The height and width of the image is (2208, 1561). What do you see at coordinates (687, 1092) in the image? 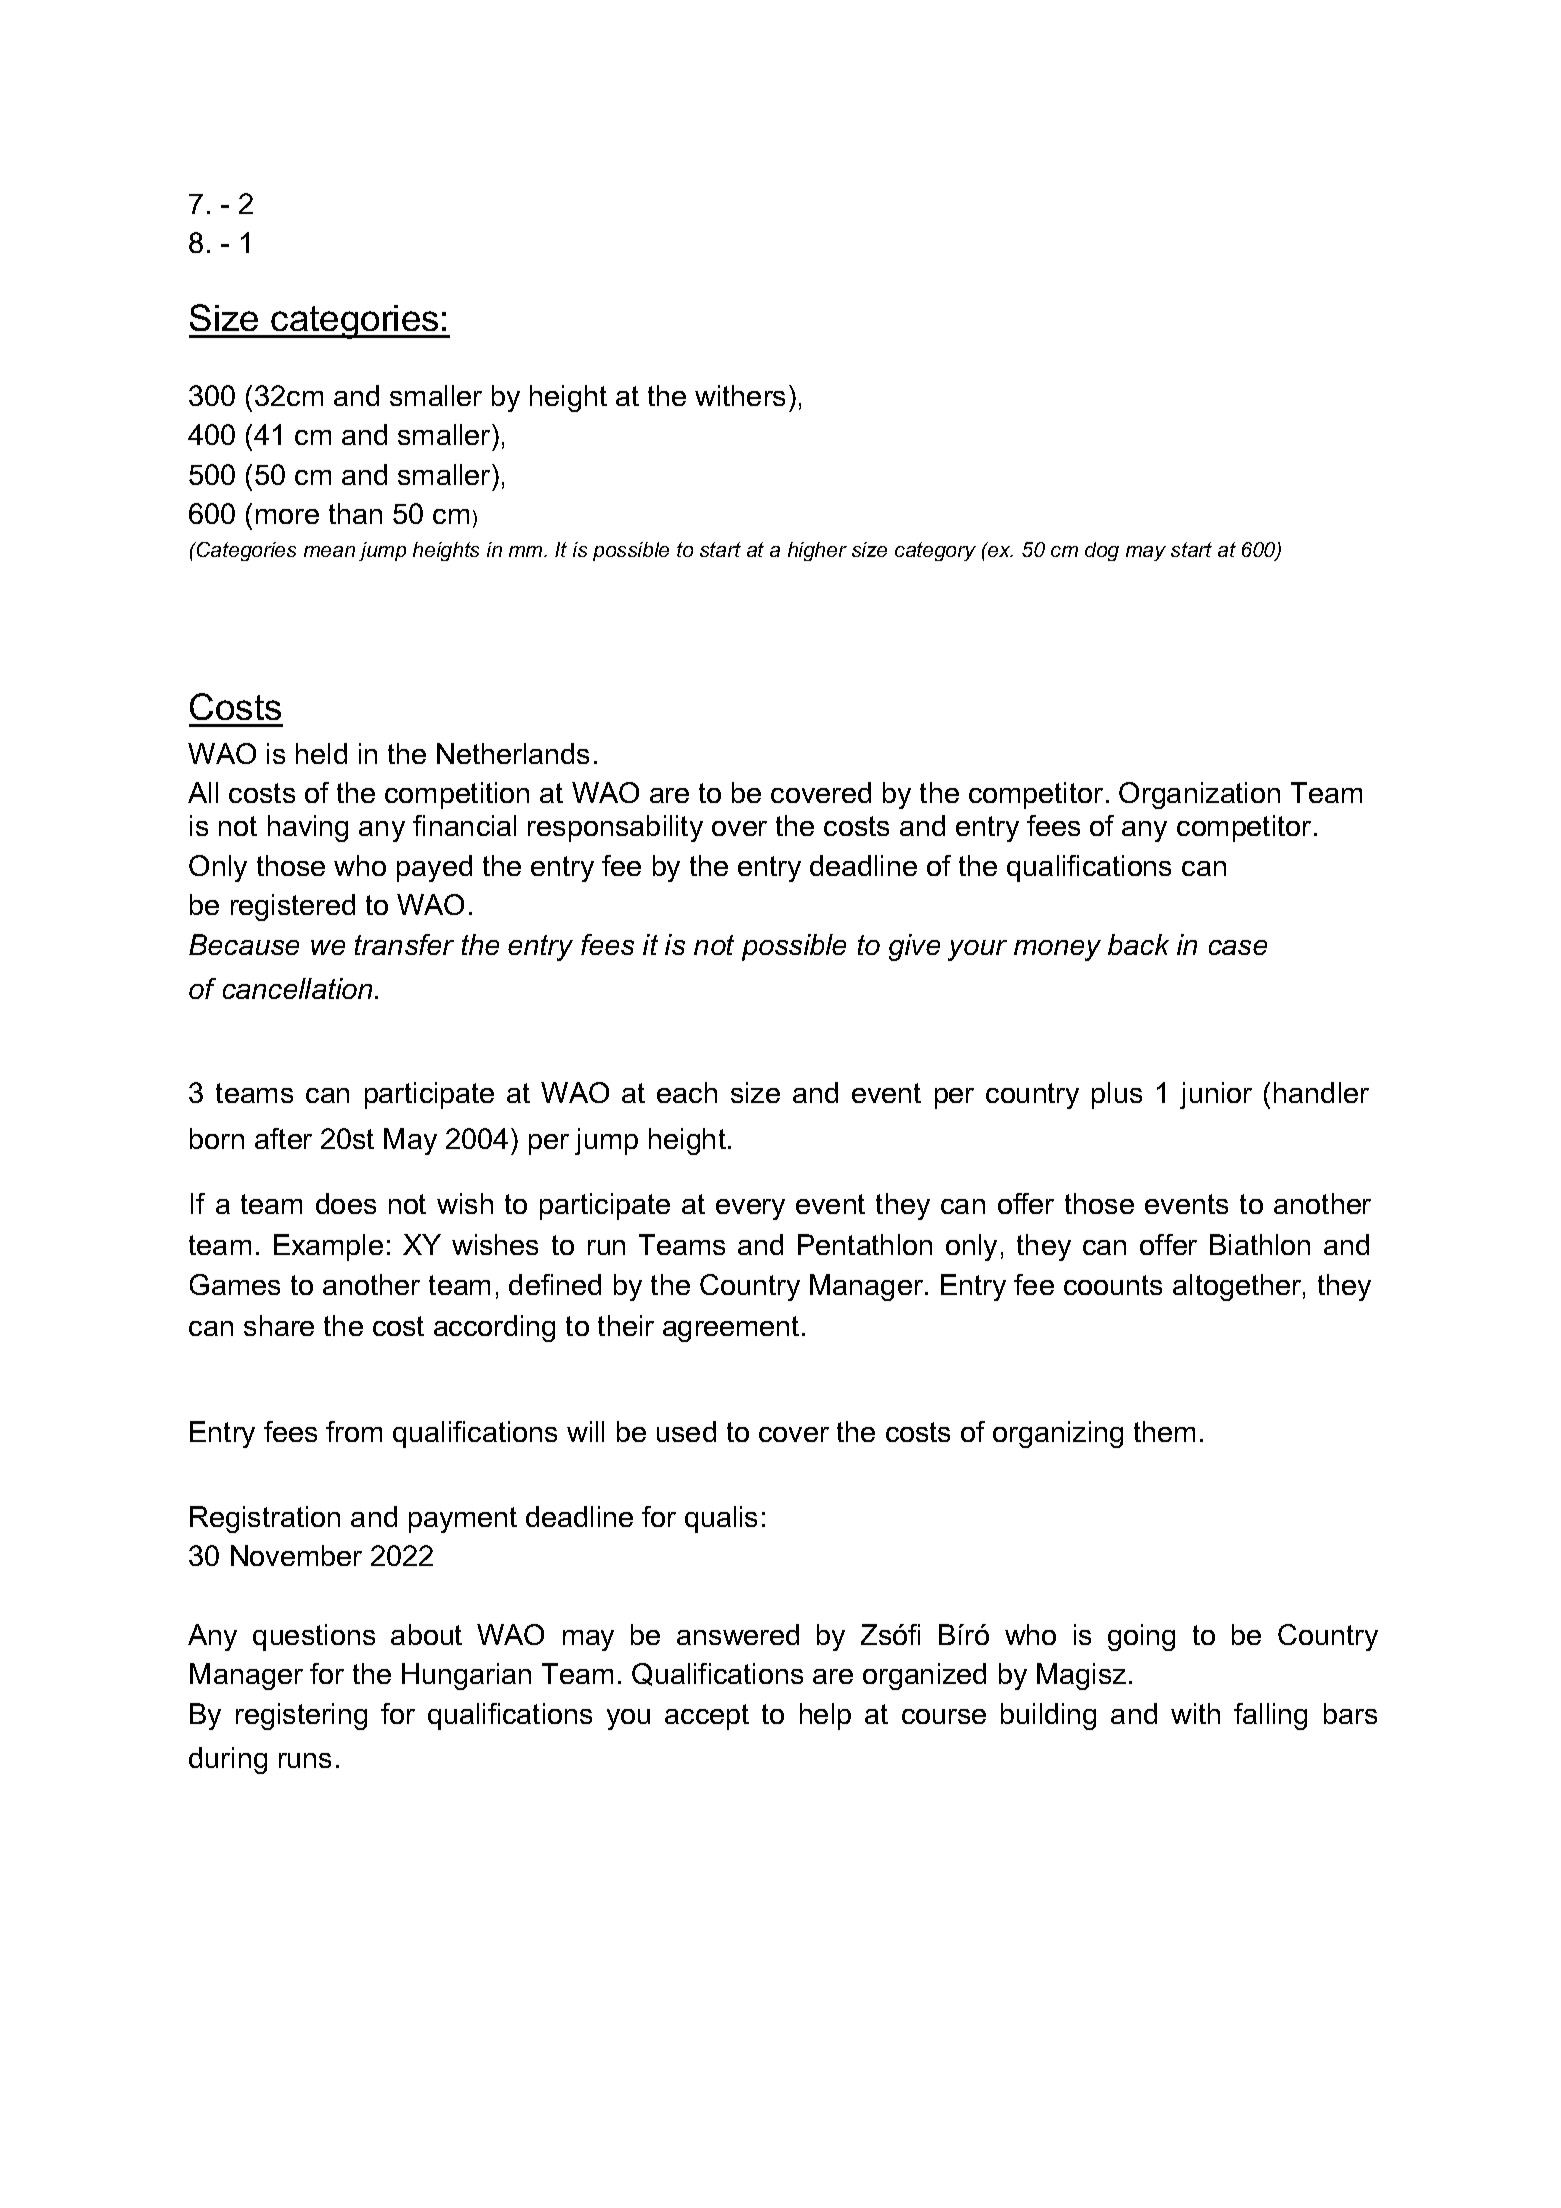
I see `each` at bounding box center [687, 1092].
